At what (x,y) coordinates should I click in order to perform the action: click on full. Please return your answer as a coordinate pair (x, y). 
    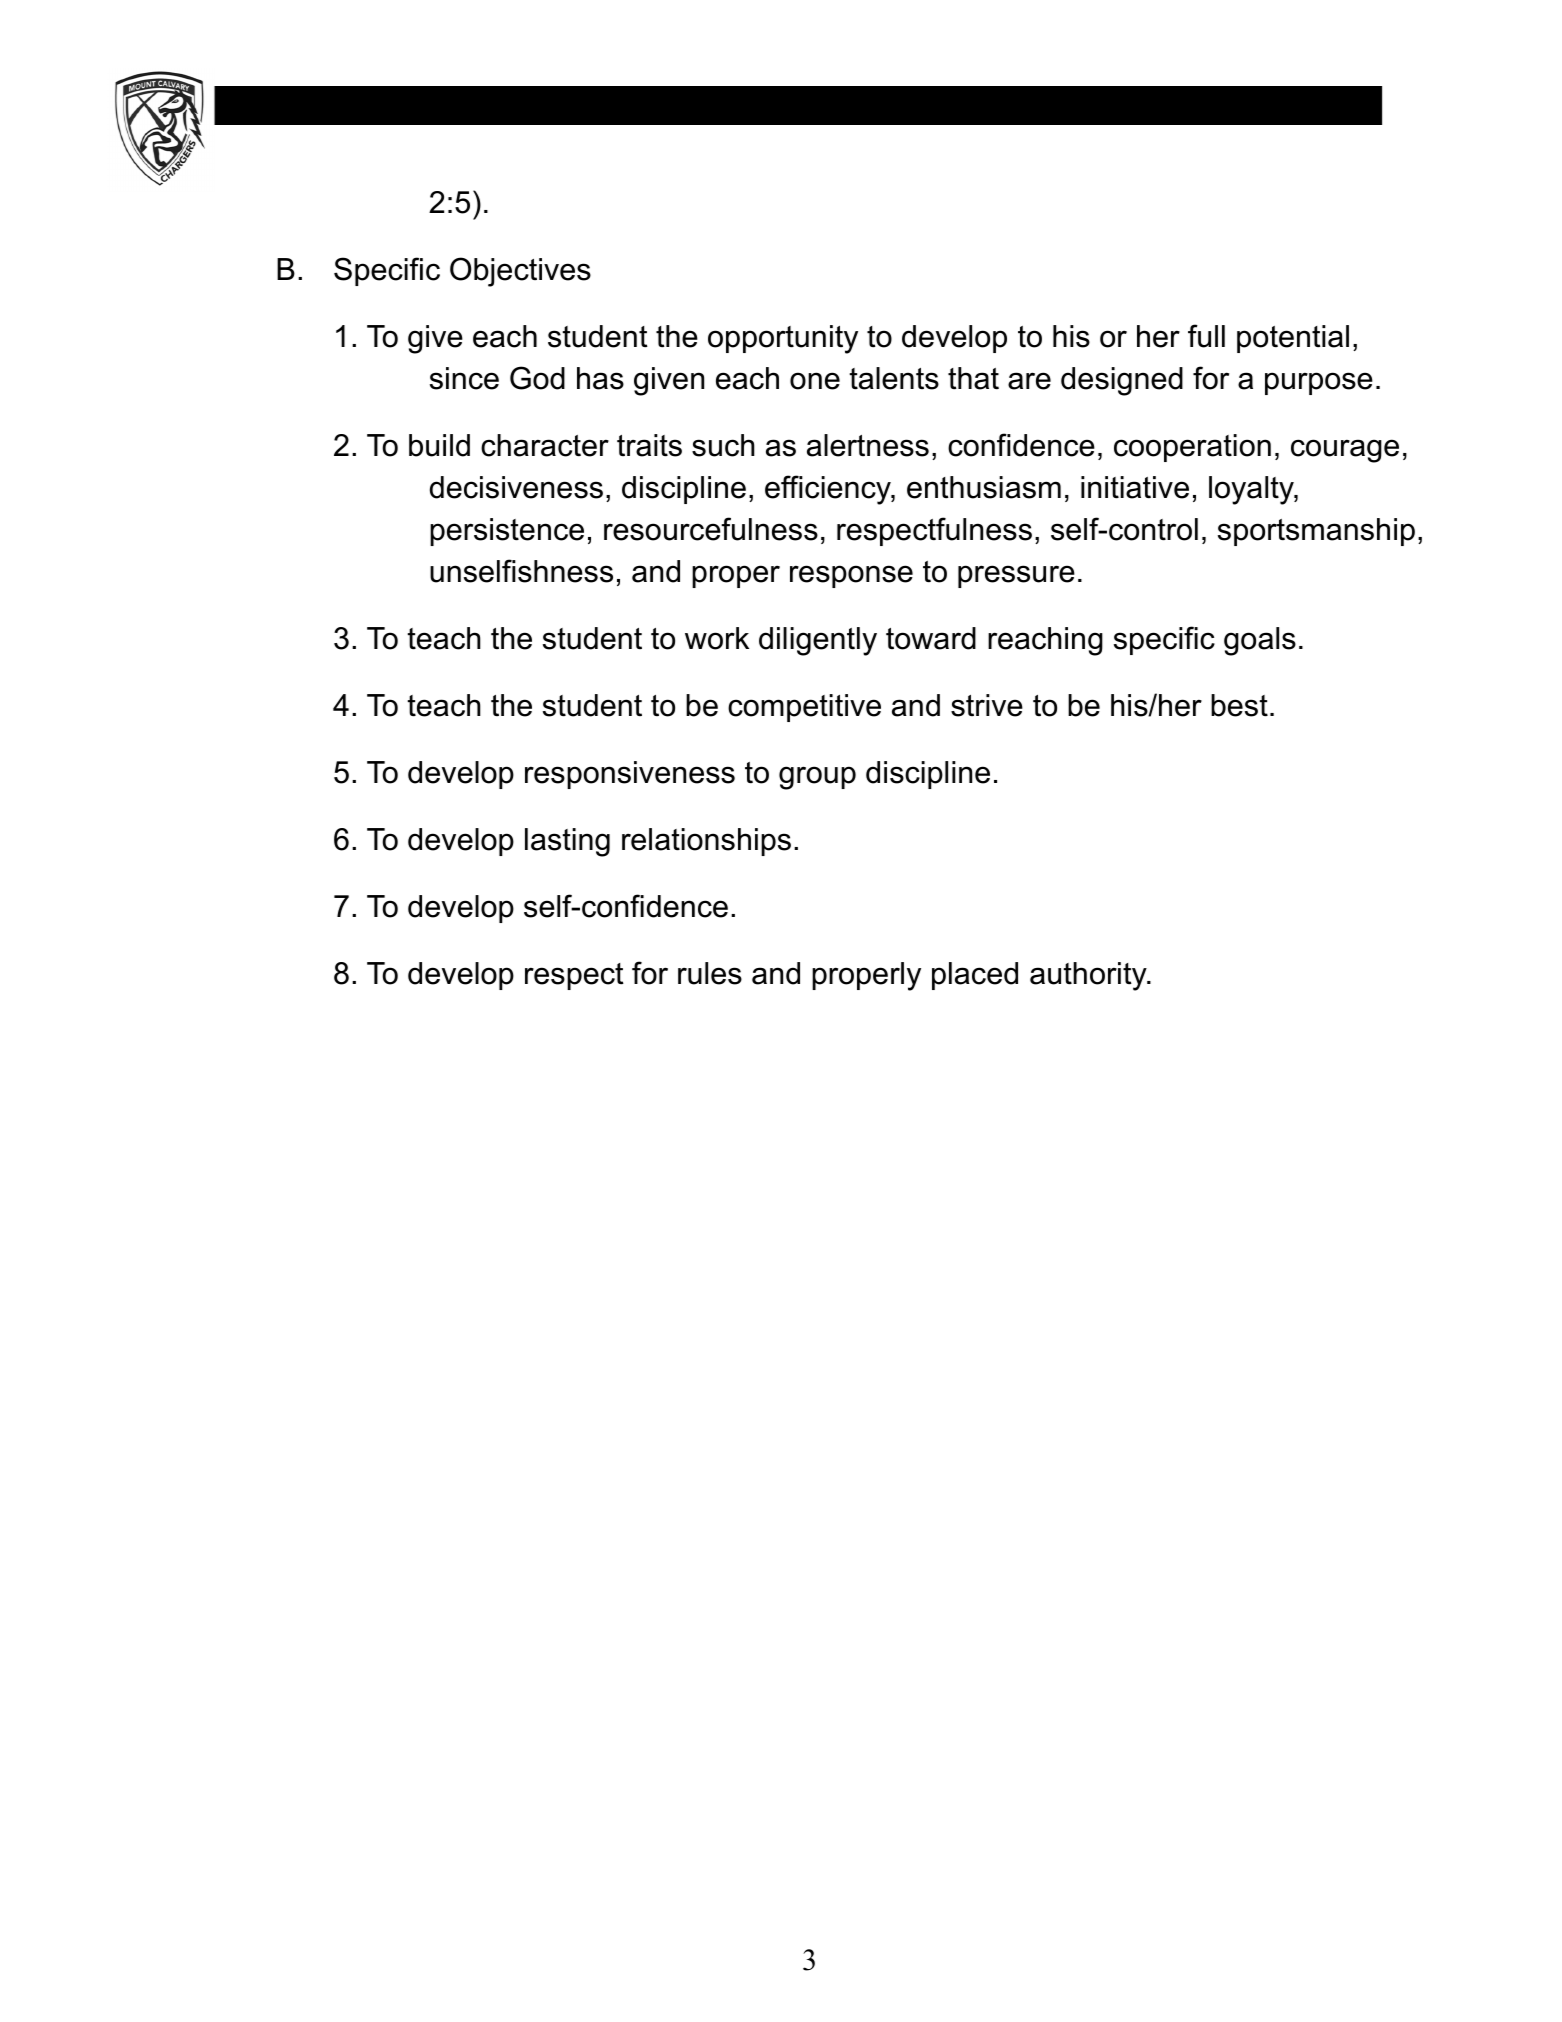
    Looking at the image, I should click on (1206, 336).
